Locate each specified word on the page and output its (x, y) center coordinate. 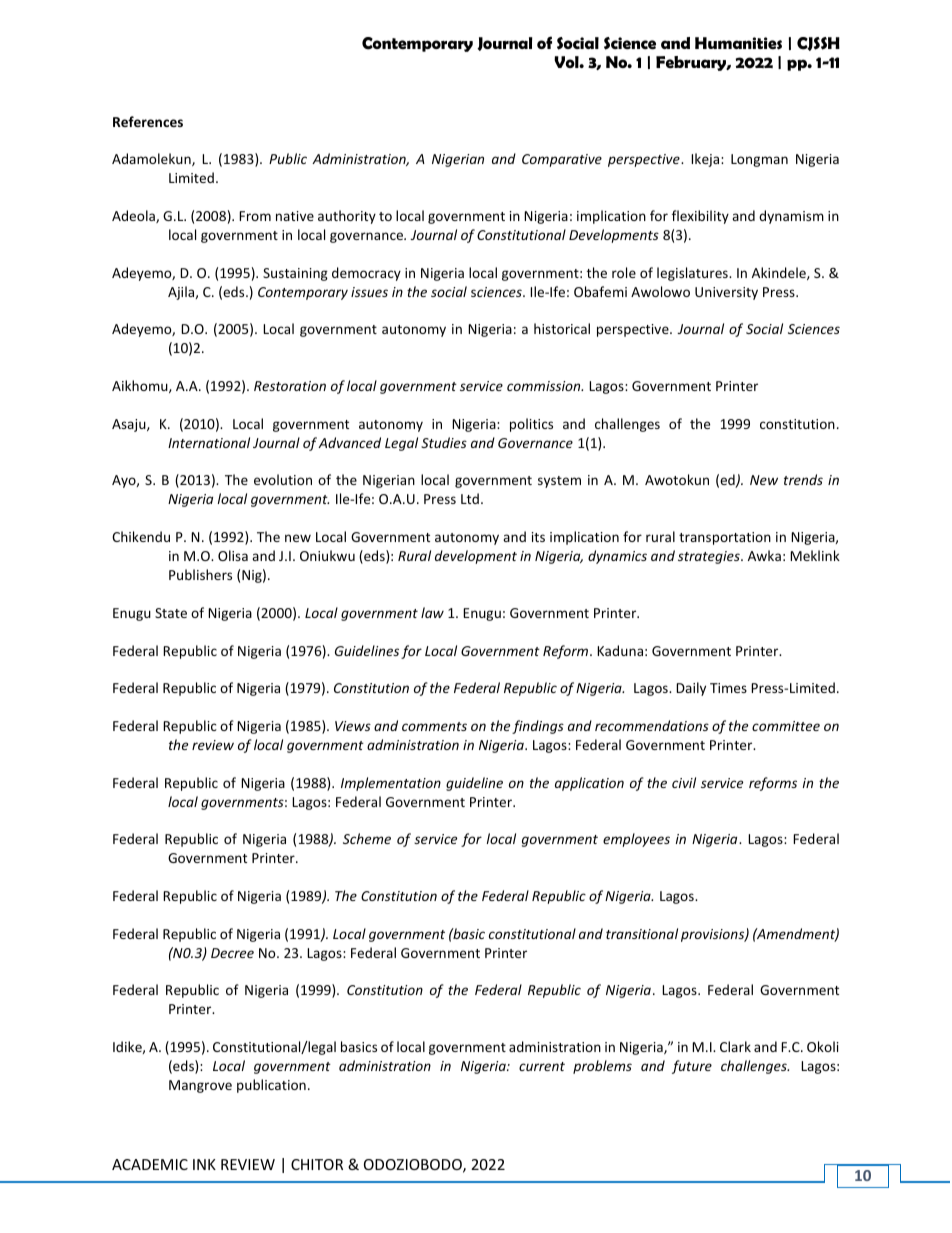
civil (684, 782)
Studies (444, 442)
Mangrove (200, 1086)
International (209, 442)
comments (434, 726)
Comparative (562, 160)
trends (803, 479)
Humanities (738, 43)
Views (353, 726)
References (148, 121)
